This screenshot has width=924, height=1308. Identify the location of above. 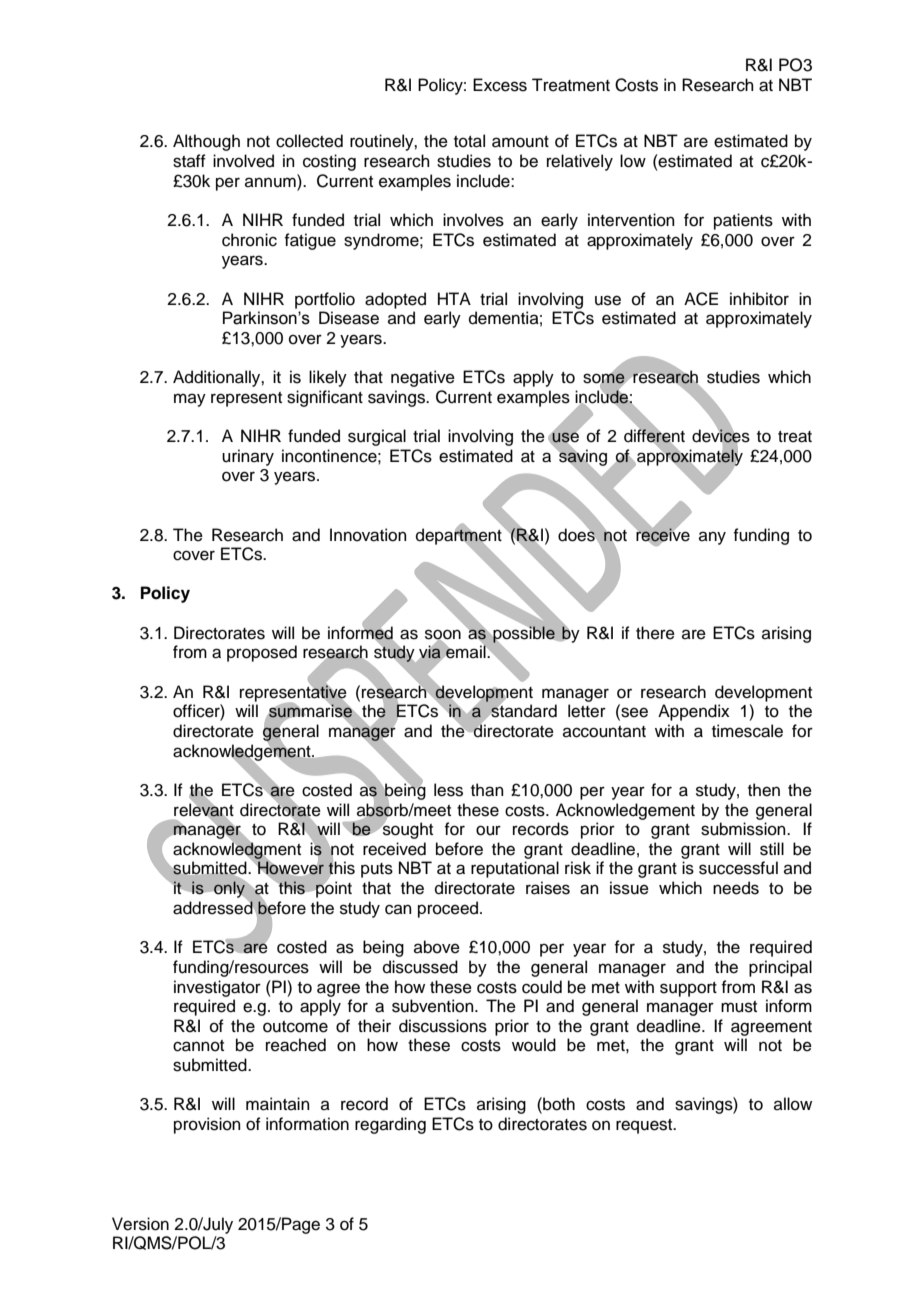
(437, 947).
